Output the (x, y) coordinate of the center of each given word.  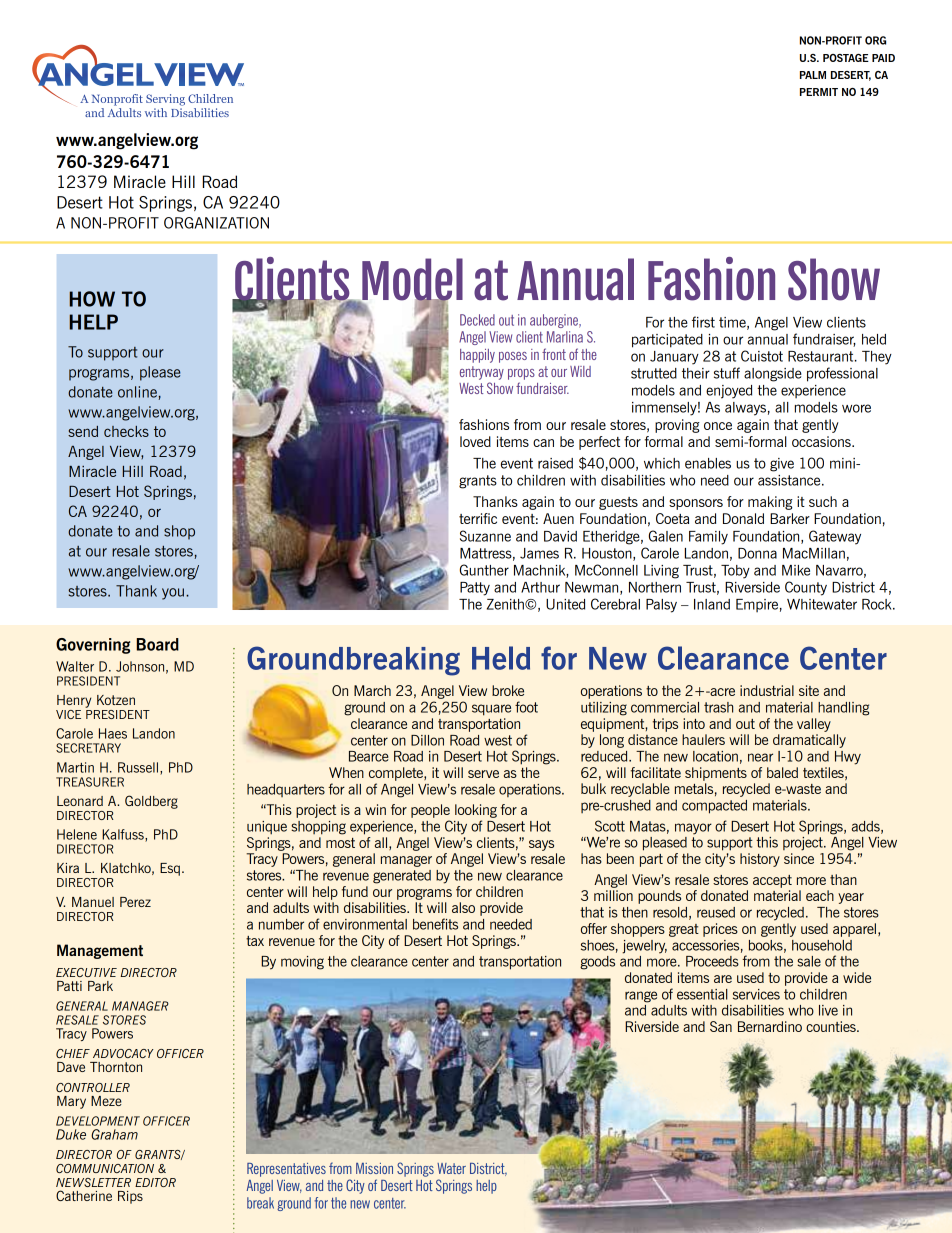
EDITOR (155, 1182)
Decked (477, 320)
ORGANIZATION (216, 223)
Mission (374, 1168)
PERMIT (819, 92)
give (782, 465)
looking (476, 811)
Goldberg (151, 802)
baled (782, 772)
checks (126, 431)
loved (475, 441)
